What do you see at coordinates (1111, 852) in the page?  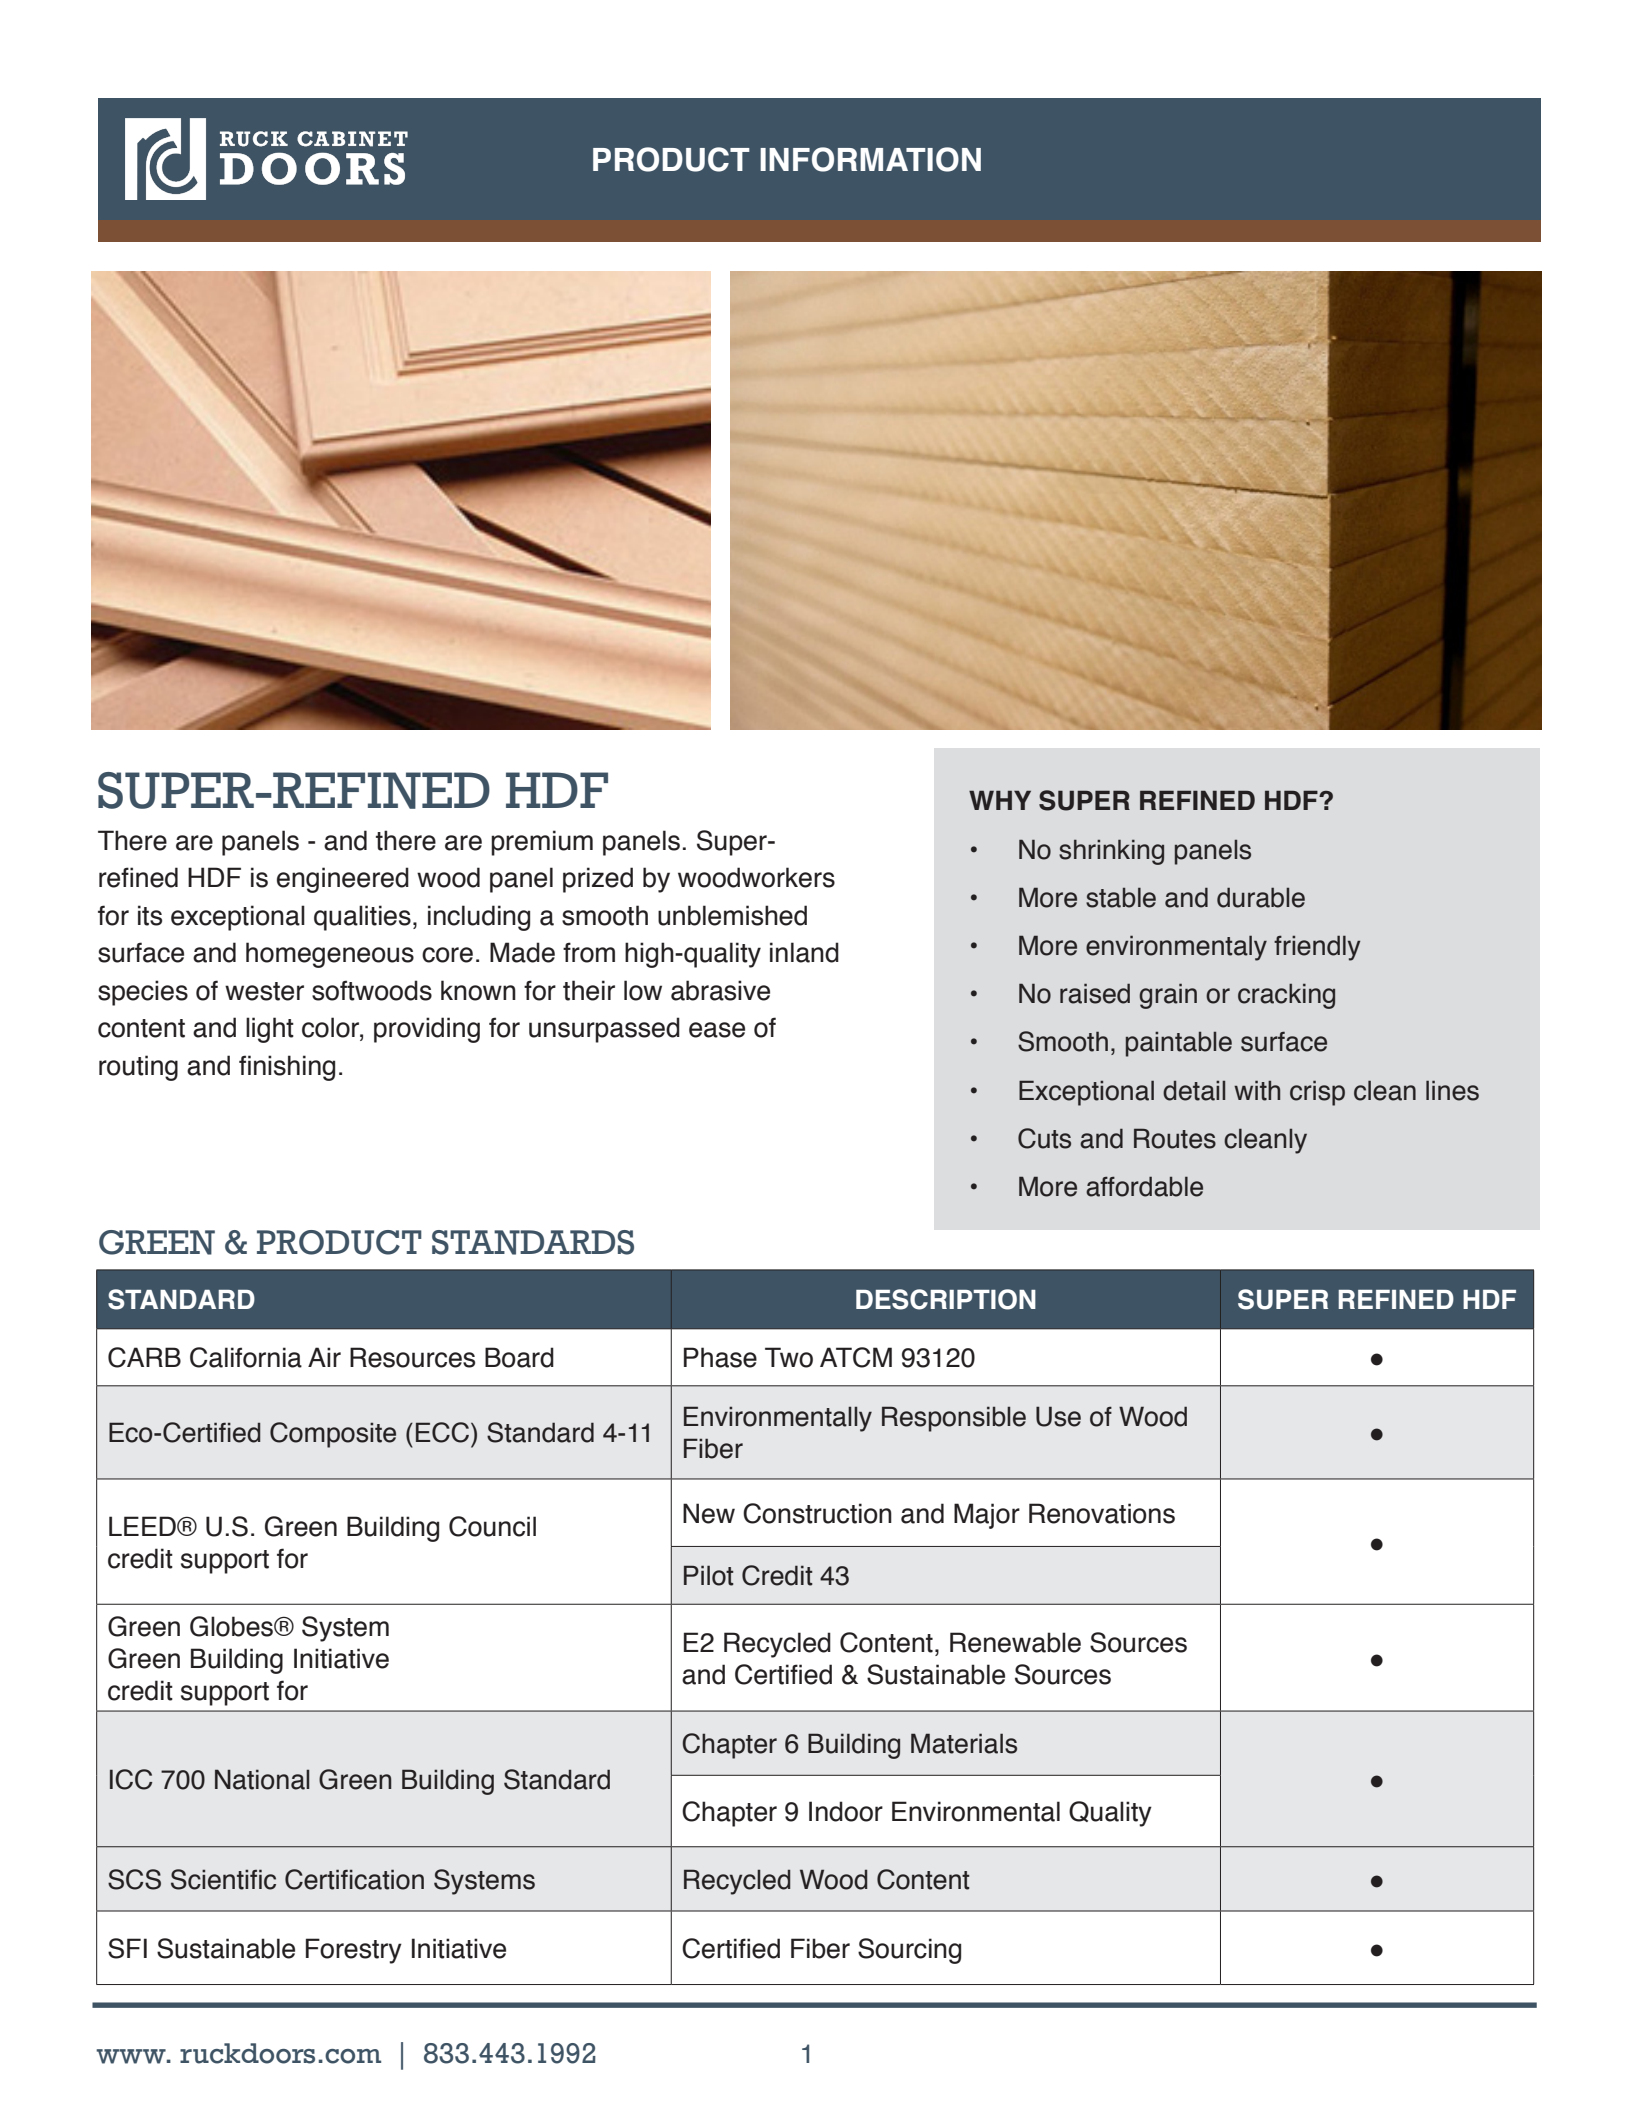 I see `shrinking` at bounding box center [1111, 852].
